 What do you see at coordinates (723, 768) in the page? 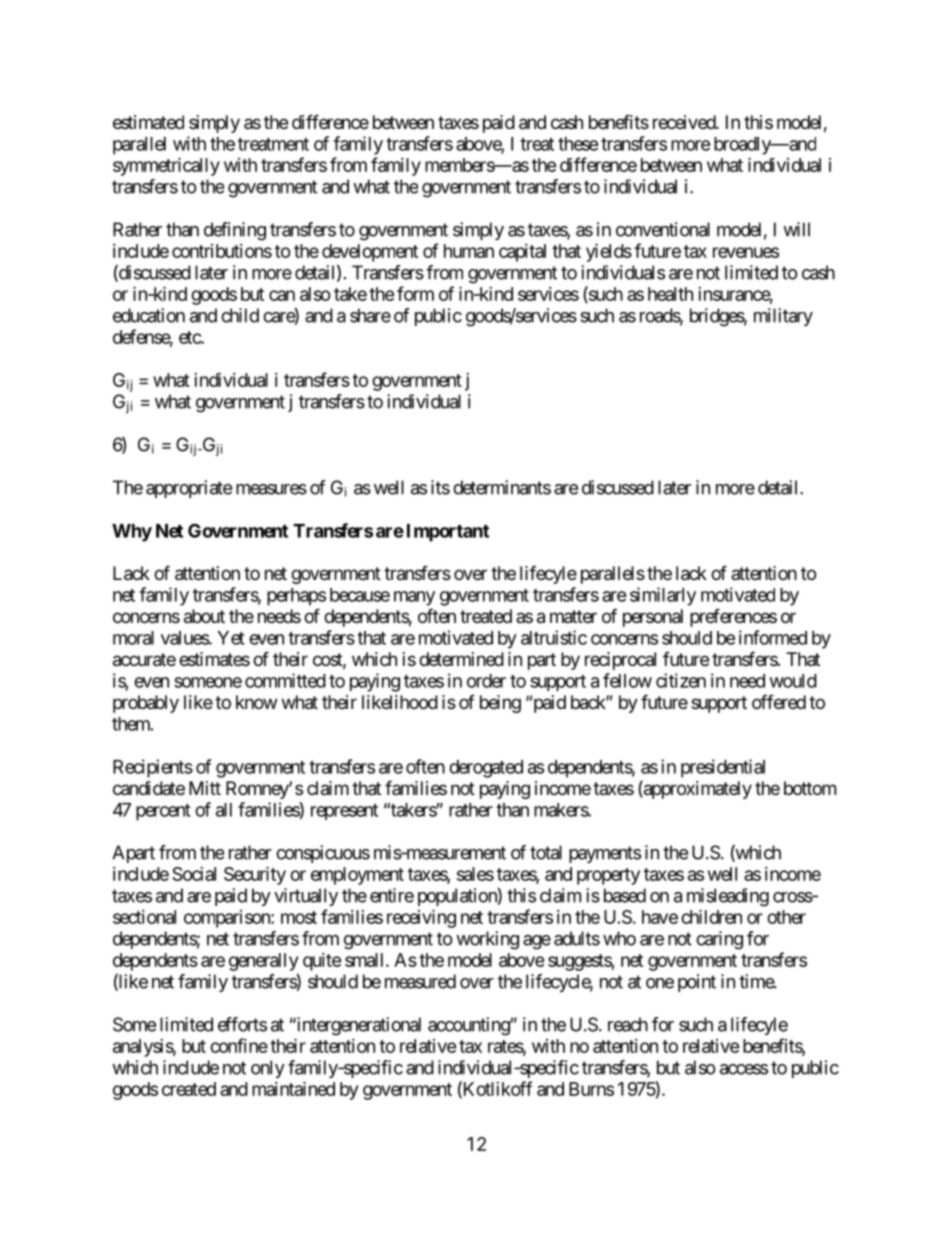
I see `presidential` at bounding box center [723, 768].
